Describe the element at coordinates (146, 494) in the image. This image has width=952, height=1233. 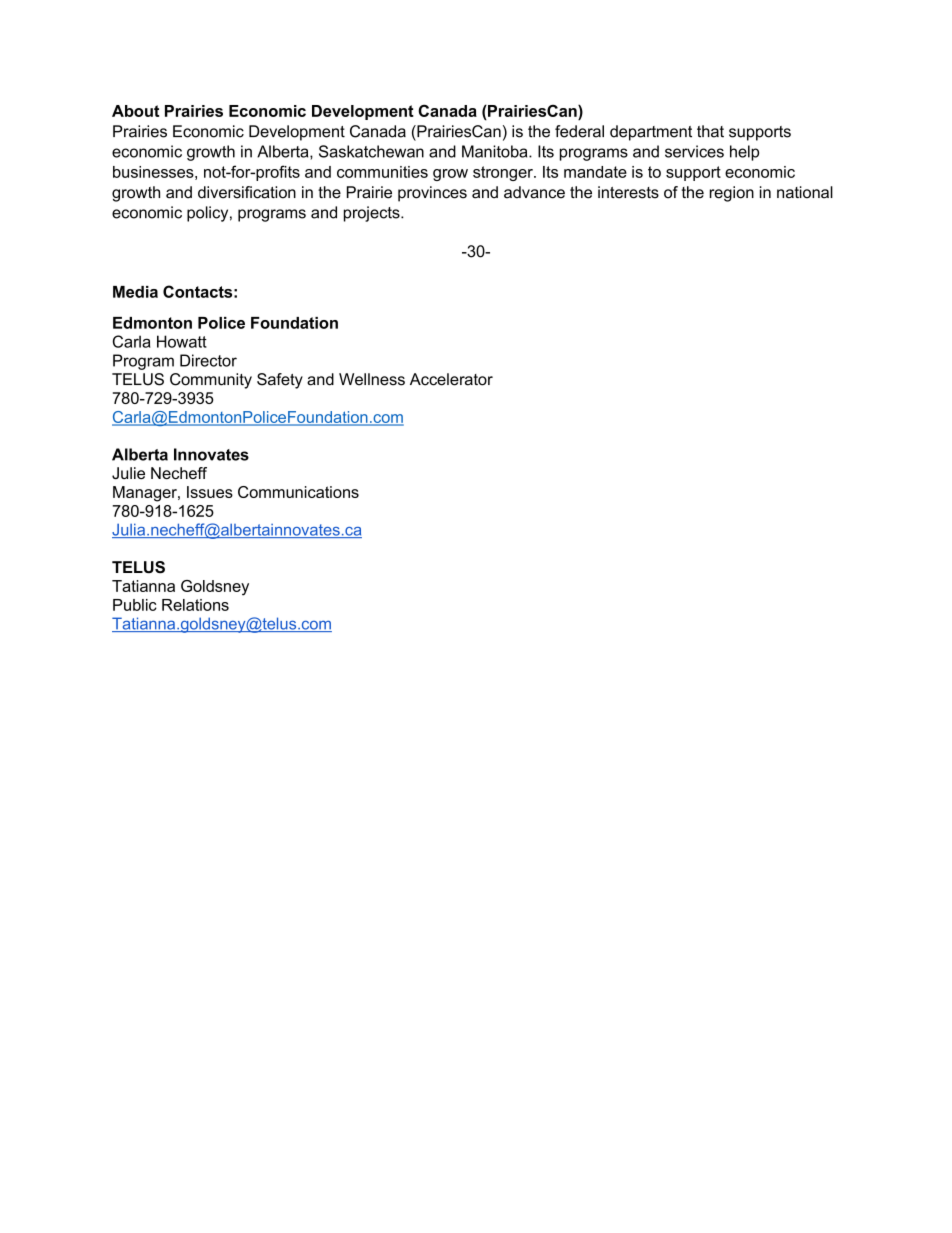
I see `Manager` at that location.
